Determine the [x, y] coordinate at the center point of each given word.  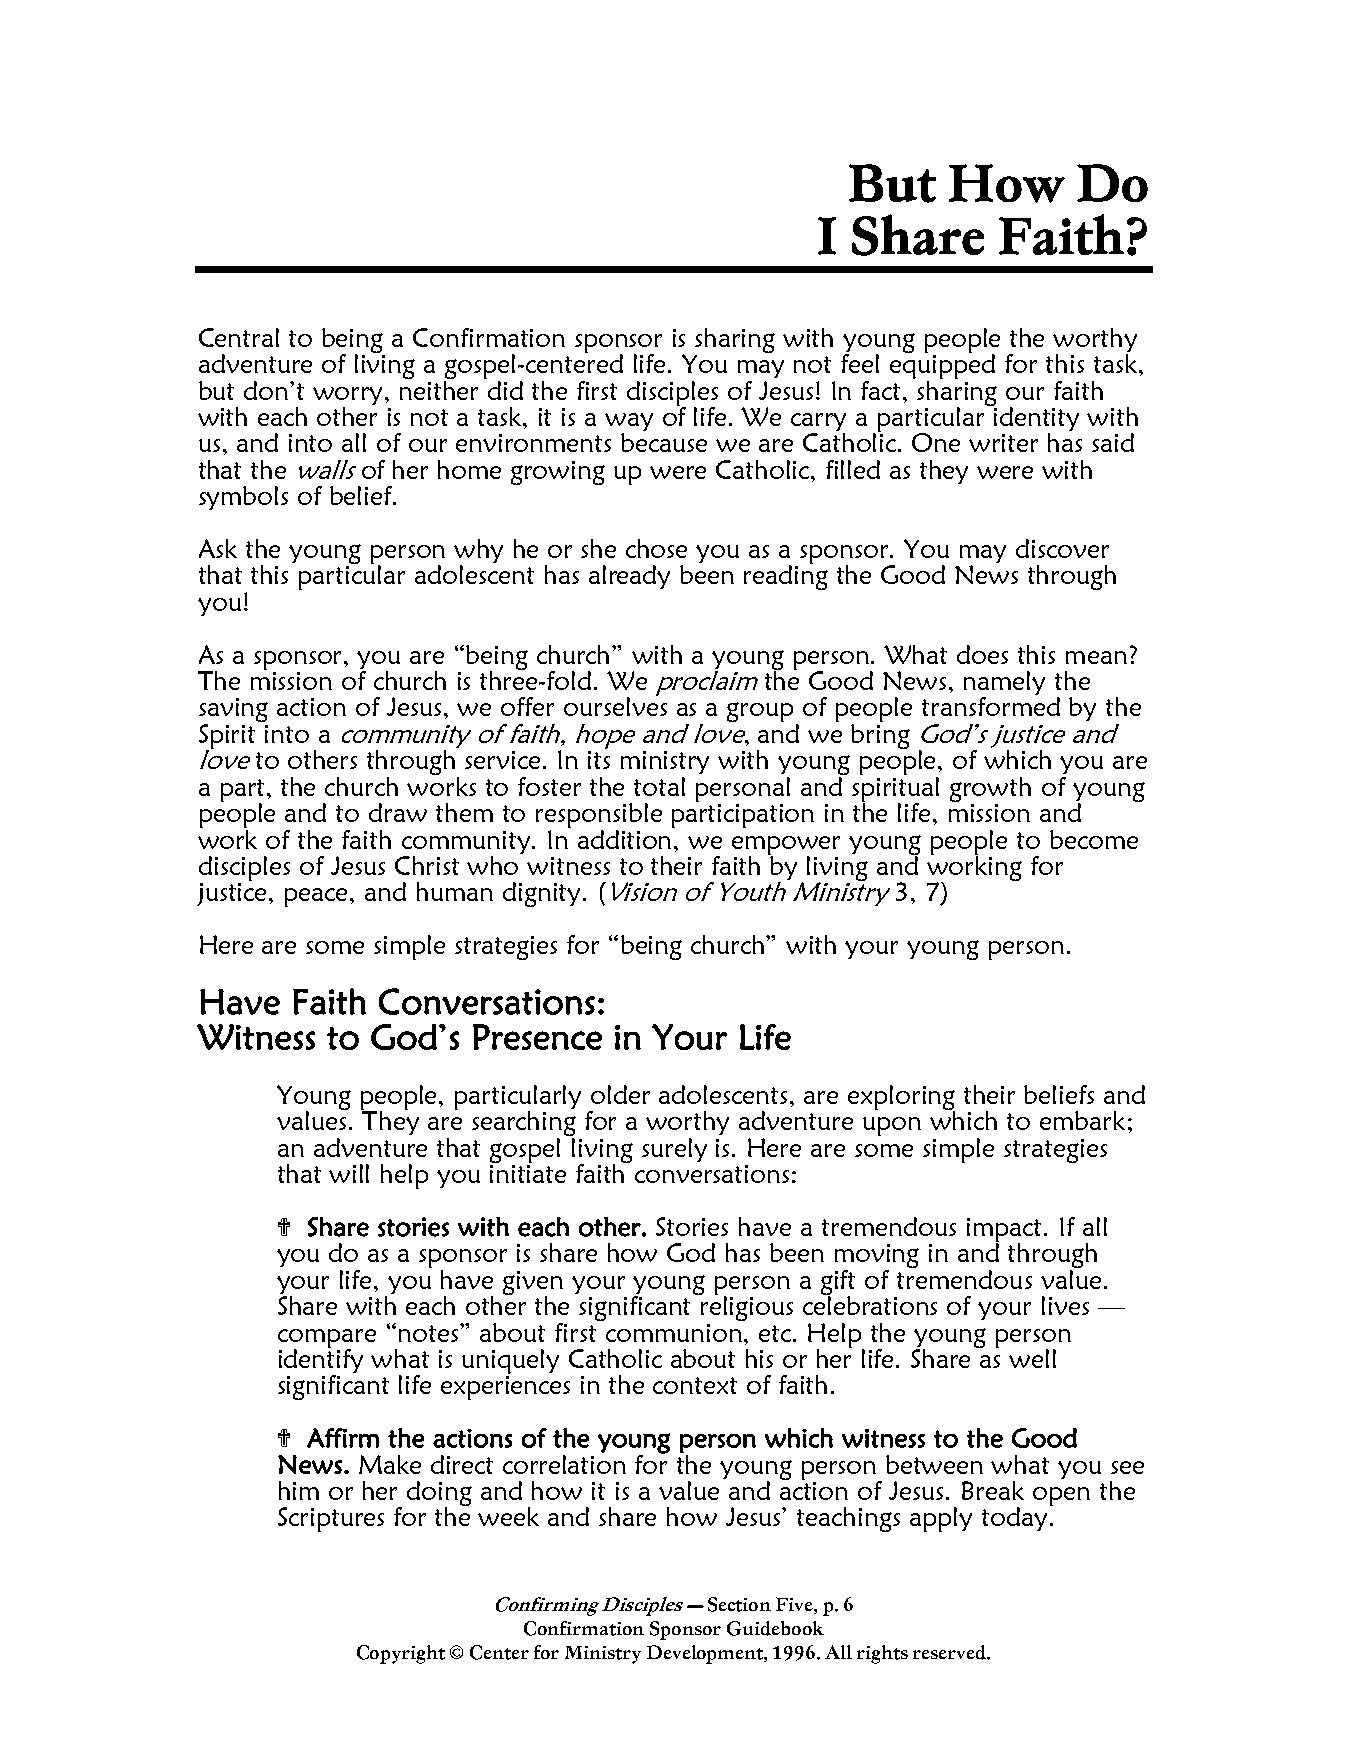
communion [675, 1333]
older [620, 1094]
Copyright [401, 1654]
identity [1035, 419]
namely [1004, 684]
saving [233, 711]
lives [1065, 1305]
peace [318, 897]
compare [327, 1339]
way [629, 423]
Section [739, 1604]
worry [349, 396]
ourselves [615, 705]
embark [1082, 1120]
